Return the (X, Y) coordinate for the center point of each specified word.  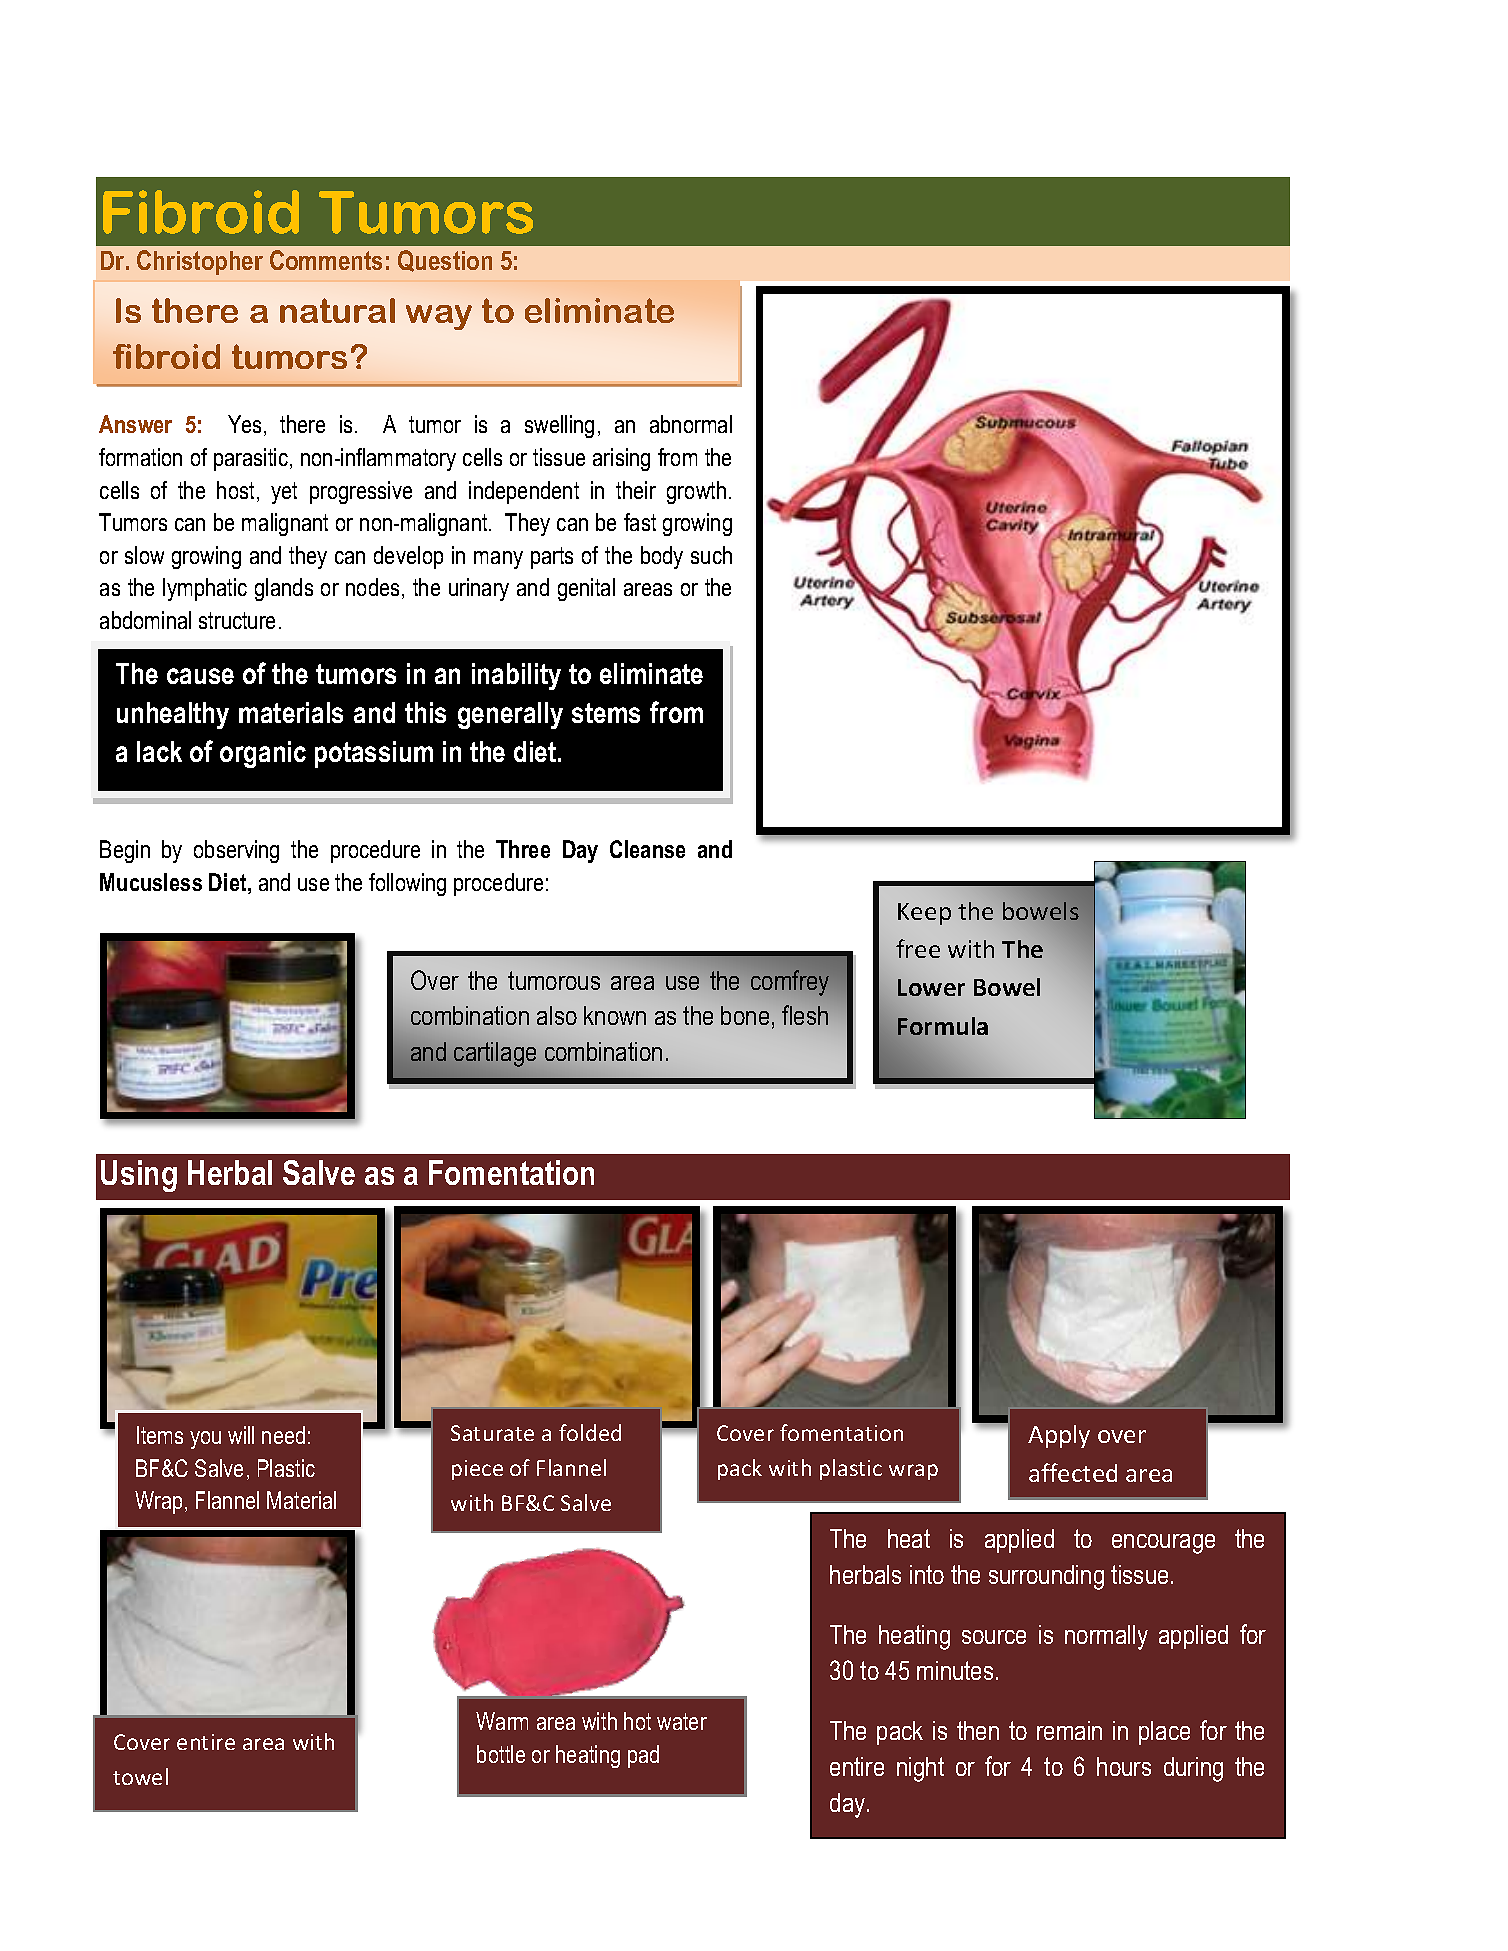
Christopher (200, 262)
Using (139, 1176)
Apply (1059, 1436)
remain (1069, 1730)
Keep (924, 914)
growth (696, 492)
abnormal (691, 424)
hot (637, 1721)
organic (263, 754)
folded (590, 1432)
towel (140, 1776)
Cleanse (647, 849)
